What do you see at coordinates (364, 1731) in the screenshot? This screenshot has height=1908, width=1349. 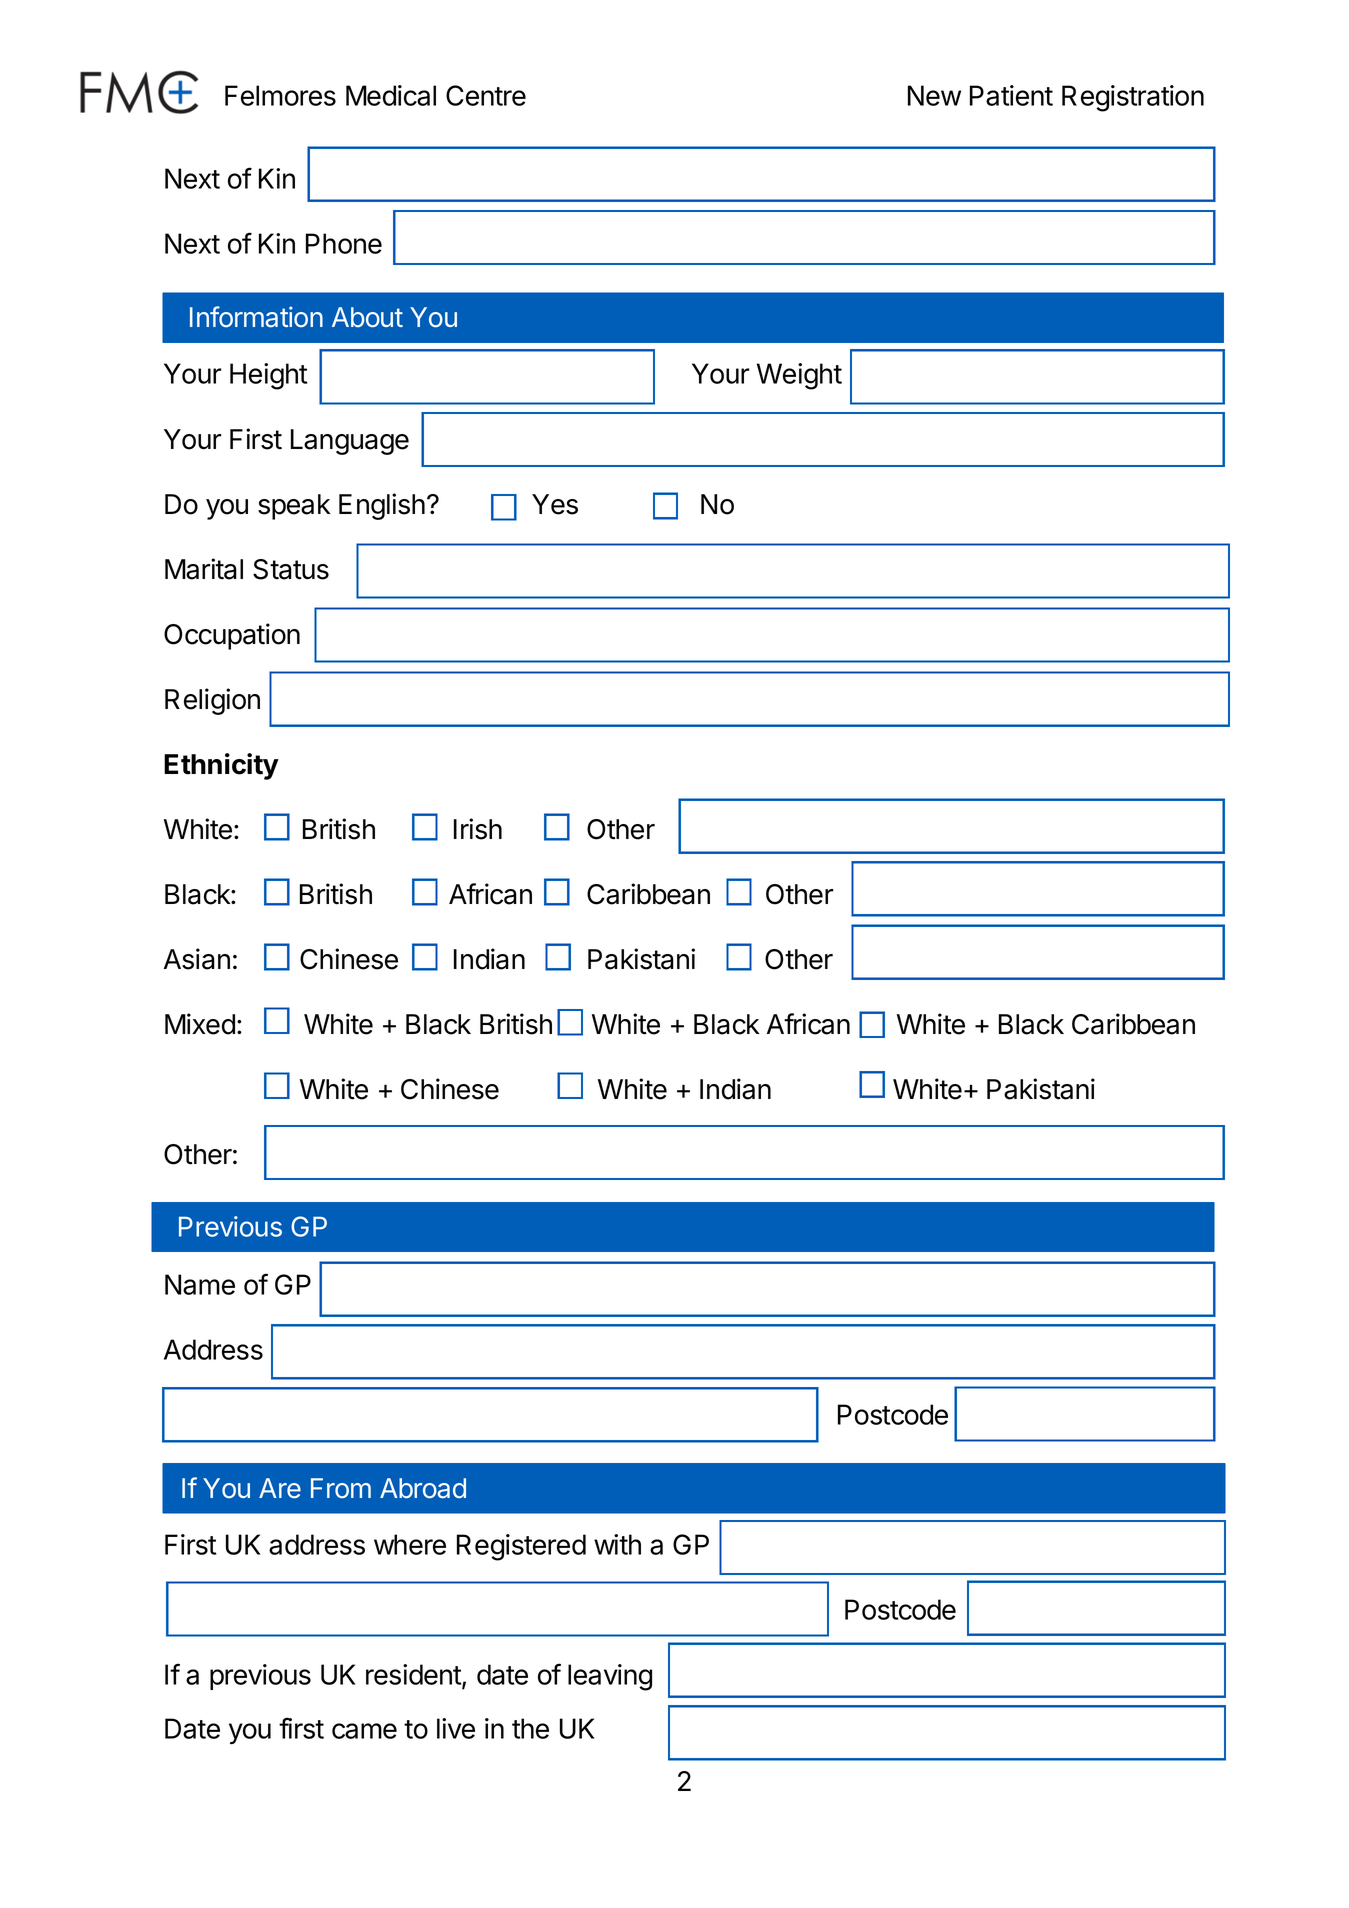 I see `came` at bounding box center [364, 1731].
